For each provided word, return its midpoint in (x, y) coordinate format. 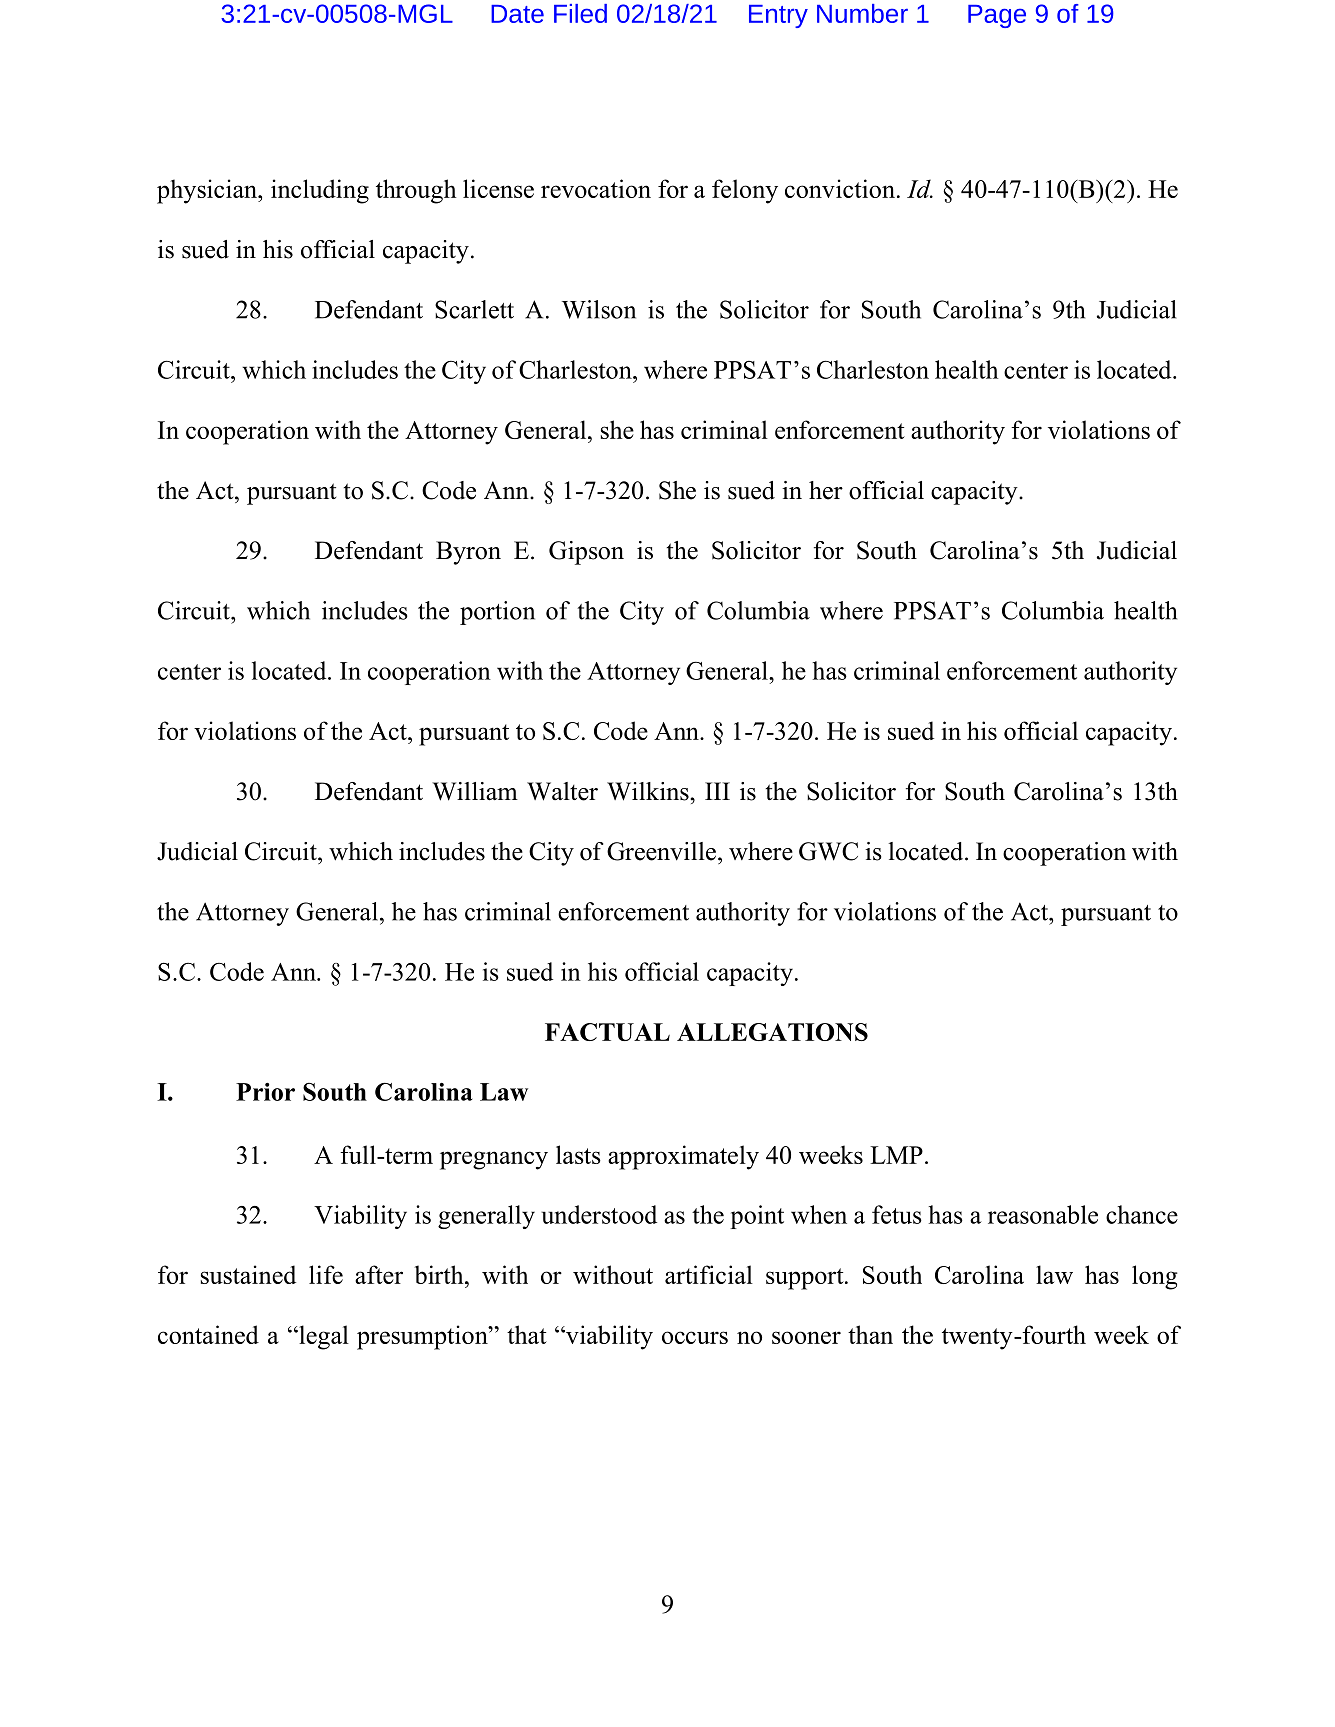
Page (997, 16)
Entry (778, 16)
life (326, 1274)
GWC (828, 851)
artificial (709, 1274)
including (320, 191)
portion (497, 613)
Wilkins (649, 791)
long (1155, 1277)
